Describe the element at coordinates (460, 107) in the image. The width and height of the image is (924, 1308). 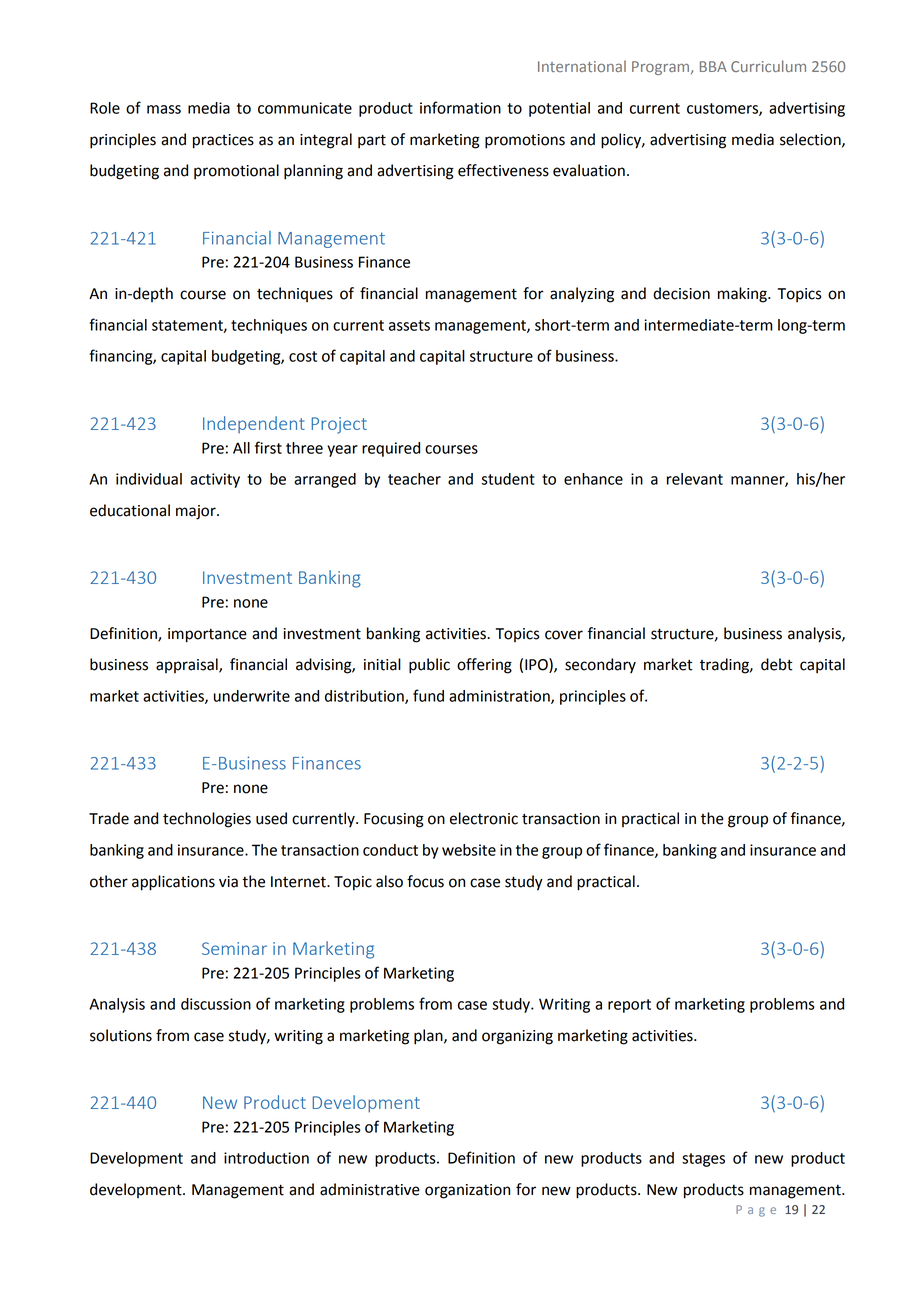
I see `information` at that location.
